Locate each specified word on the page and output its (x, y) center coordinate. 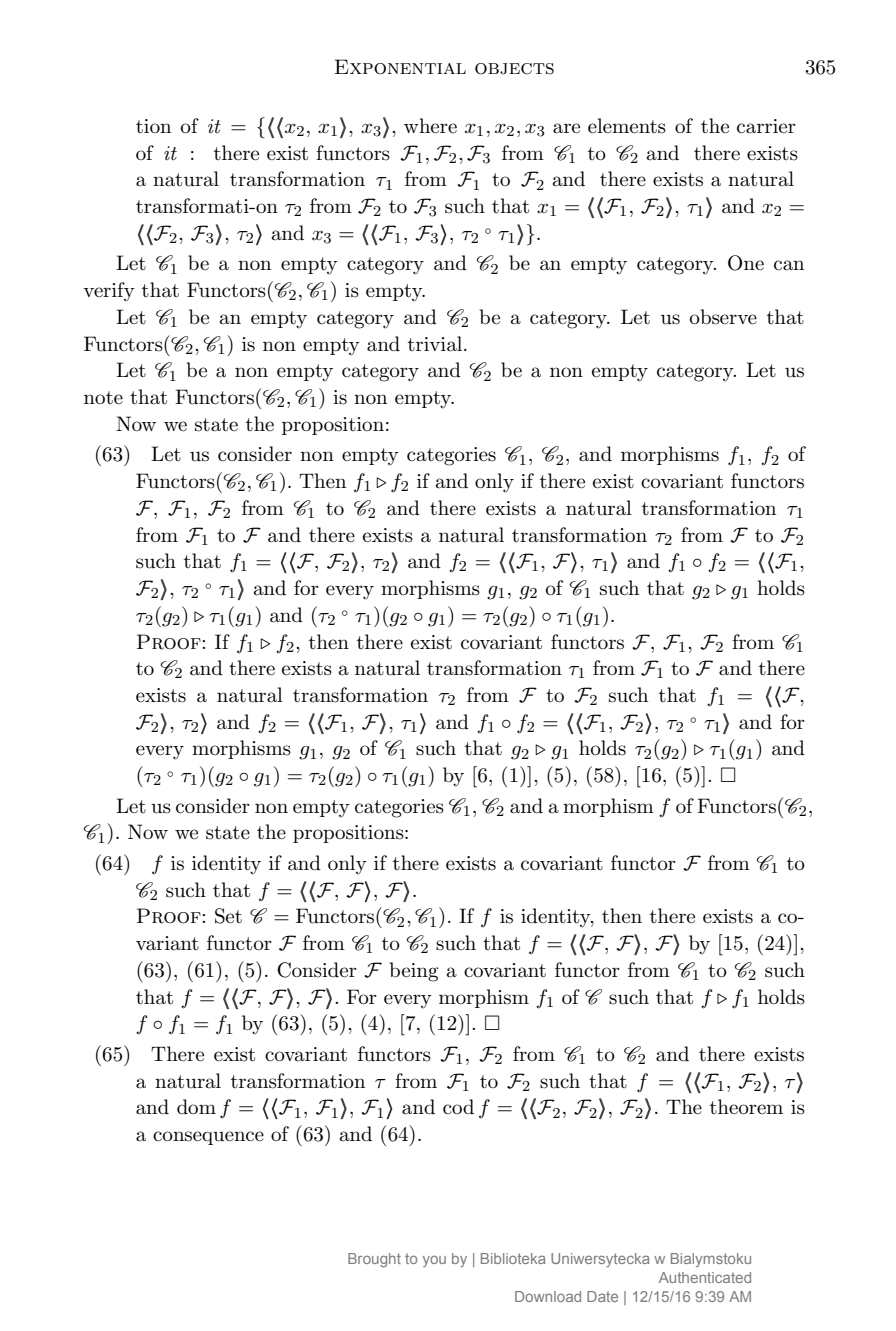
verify (109, 292)
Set (228, 916)
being (414, 972)
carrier (766, 126)
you (434, 1261)
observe (723, 317)
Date (602, 1296)
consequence (208, 1138)
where (430, 126)
